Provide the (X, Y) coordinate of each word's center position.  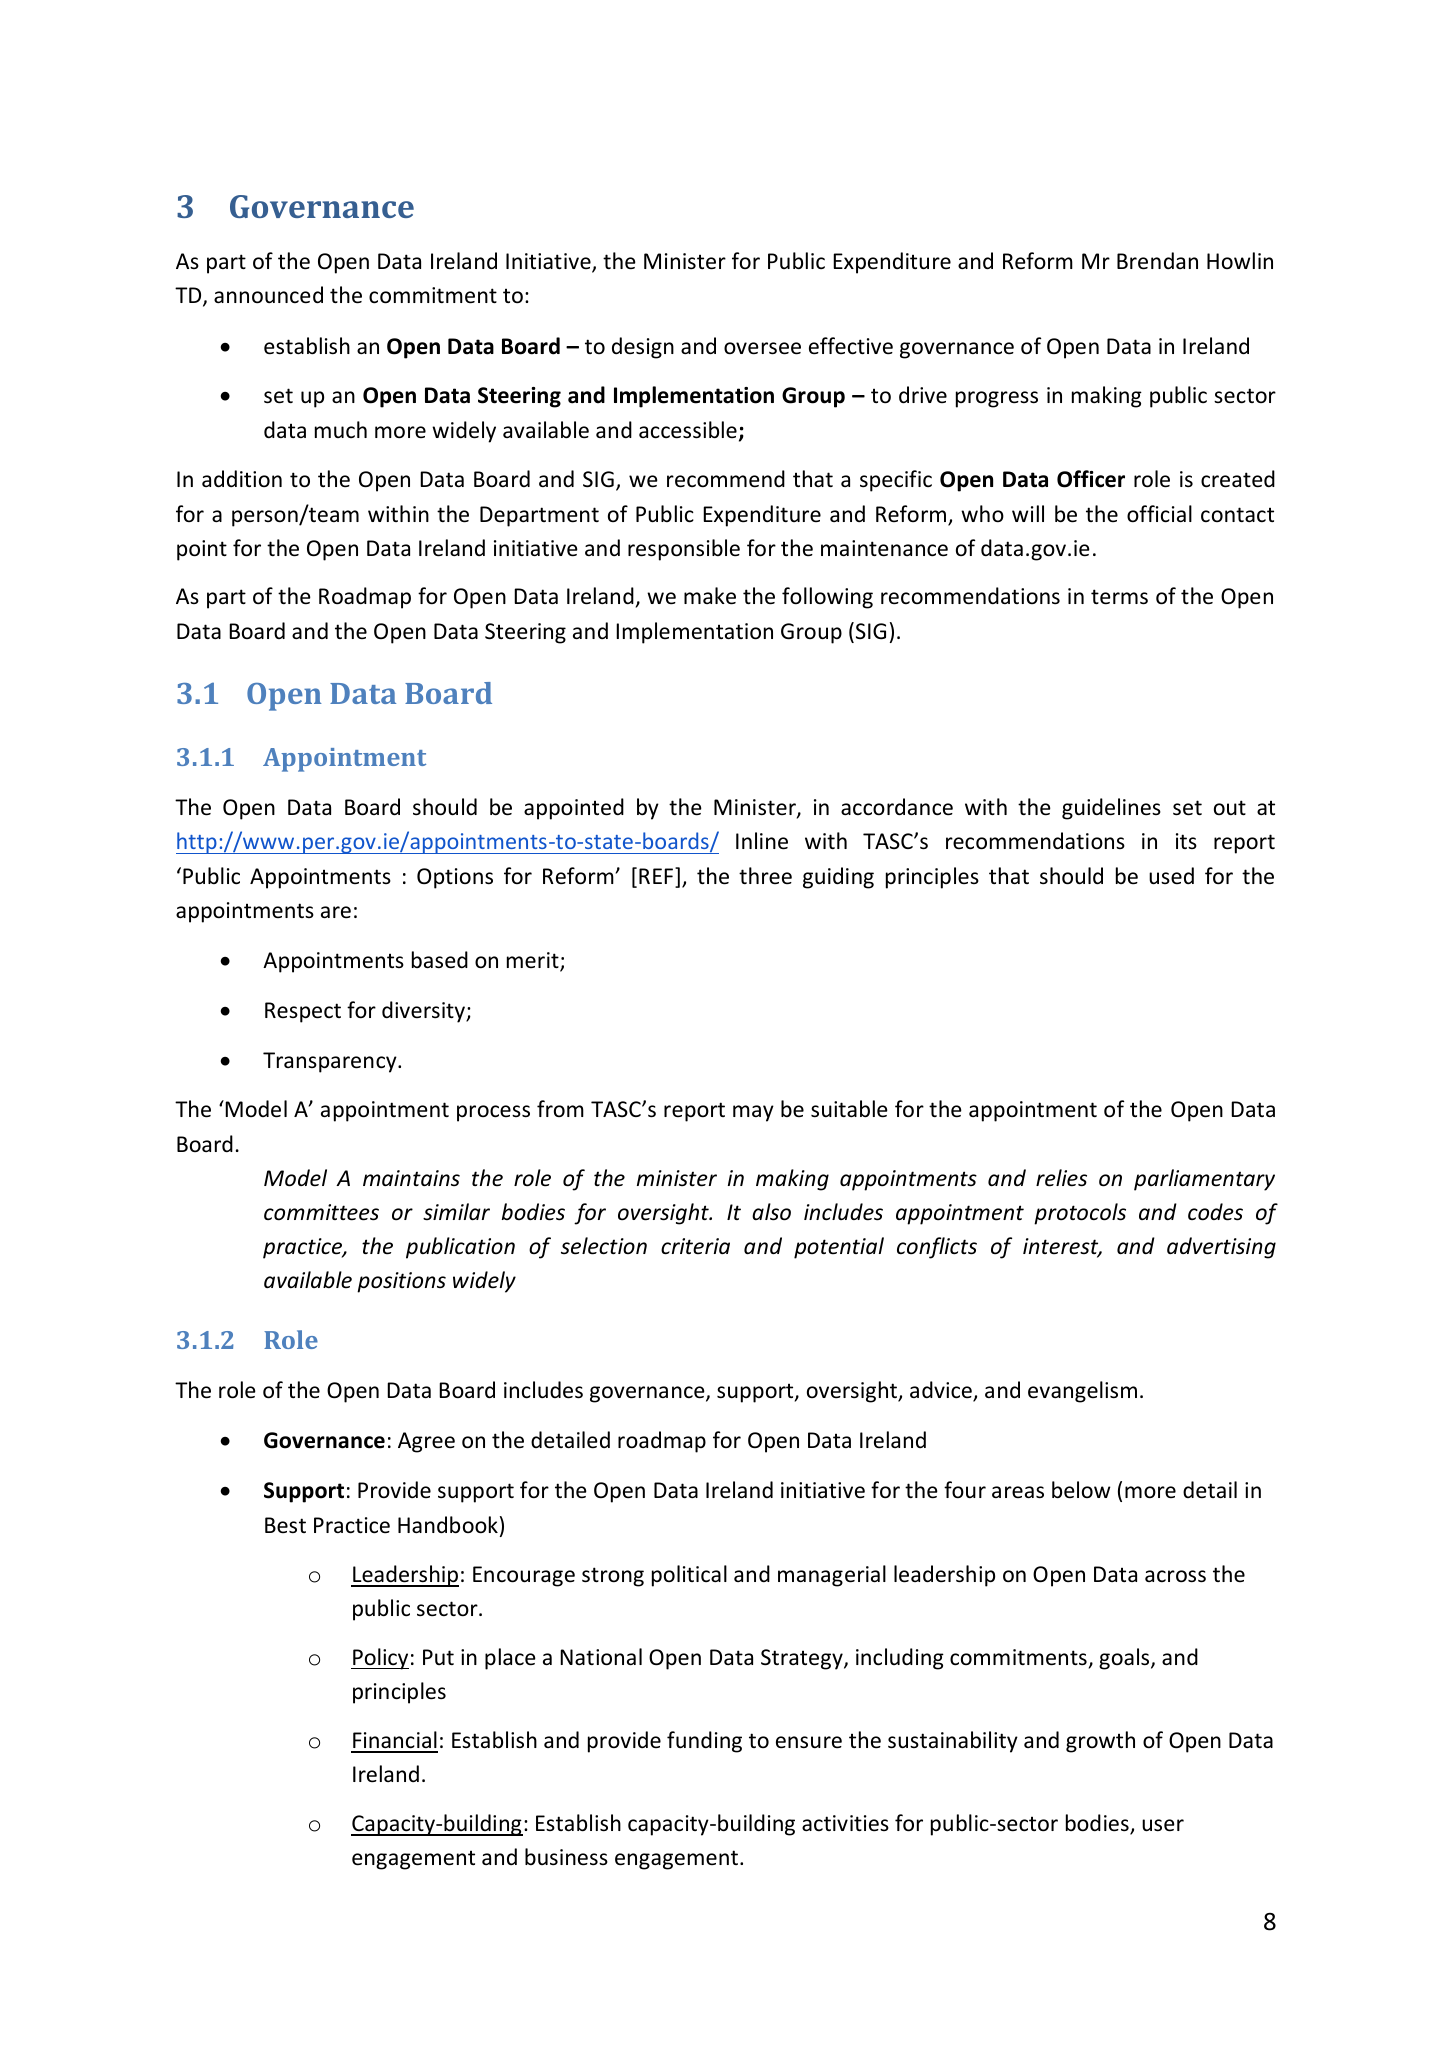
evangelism (1082, 1392)
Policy (380, 1659)
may (753, 1113)
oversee (762, 348)
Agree (426, 1442)
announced (268, 295)
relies (1061, 1178)
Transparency (331, 1062)
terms (1119, 597)
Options (455, 878)
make (710, 596)
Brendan (1157, 261)
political (689, 1576)
